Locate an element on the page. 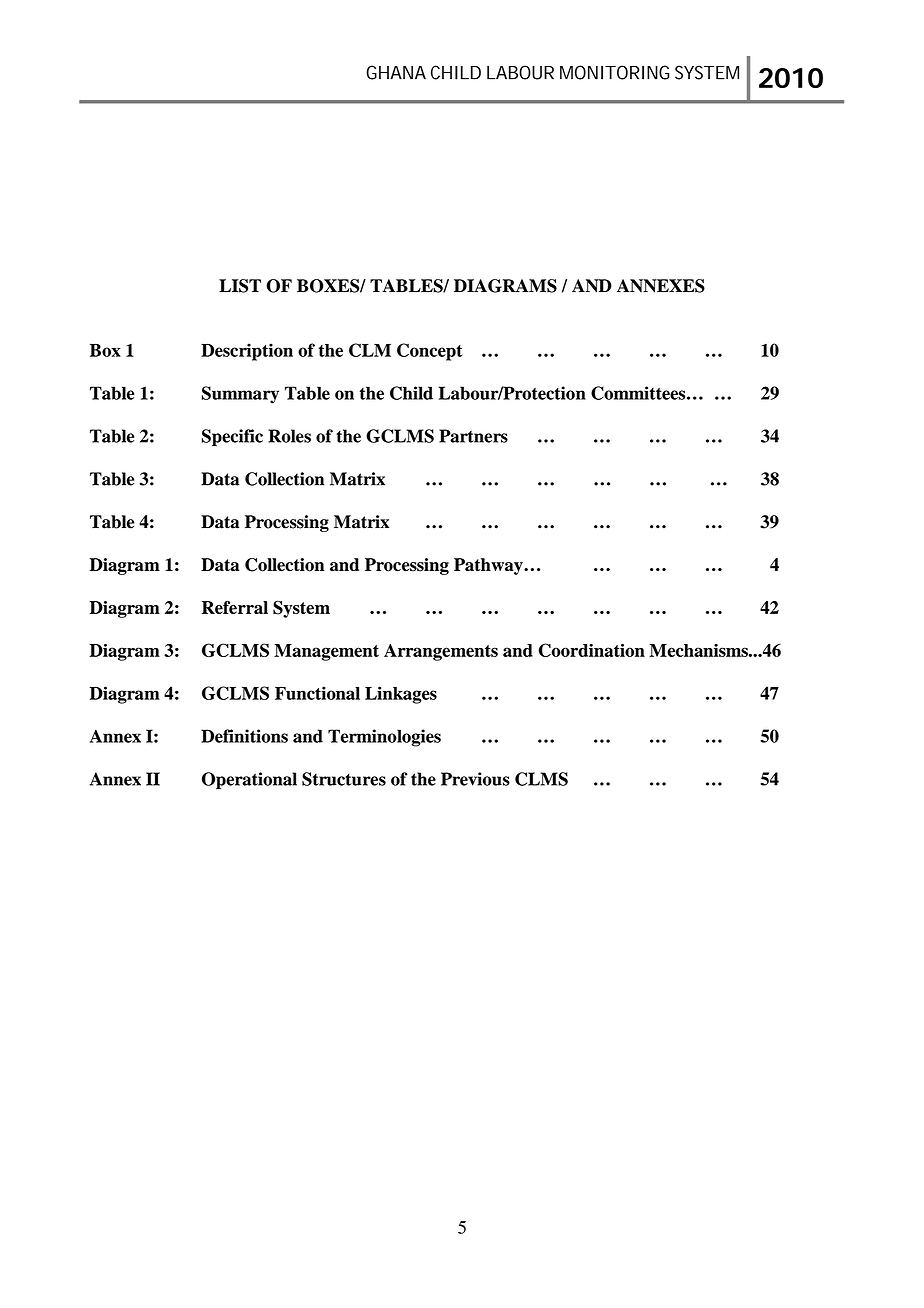  Concept is located at coordinates (429, 352).
